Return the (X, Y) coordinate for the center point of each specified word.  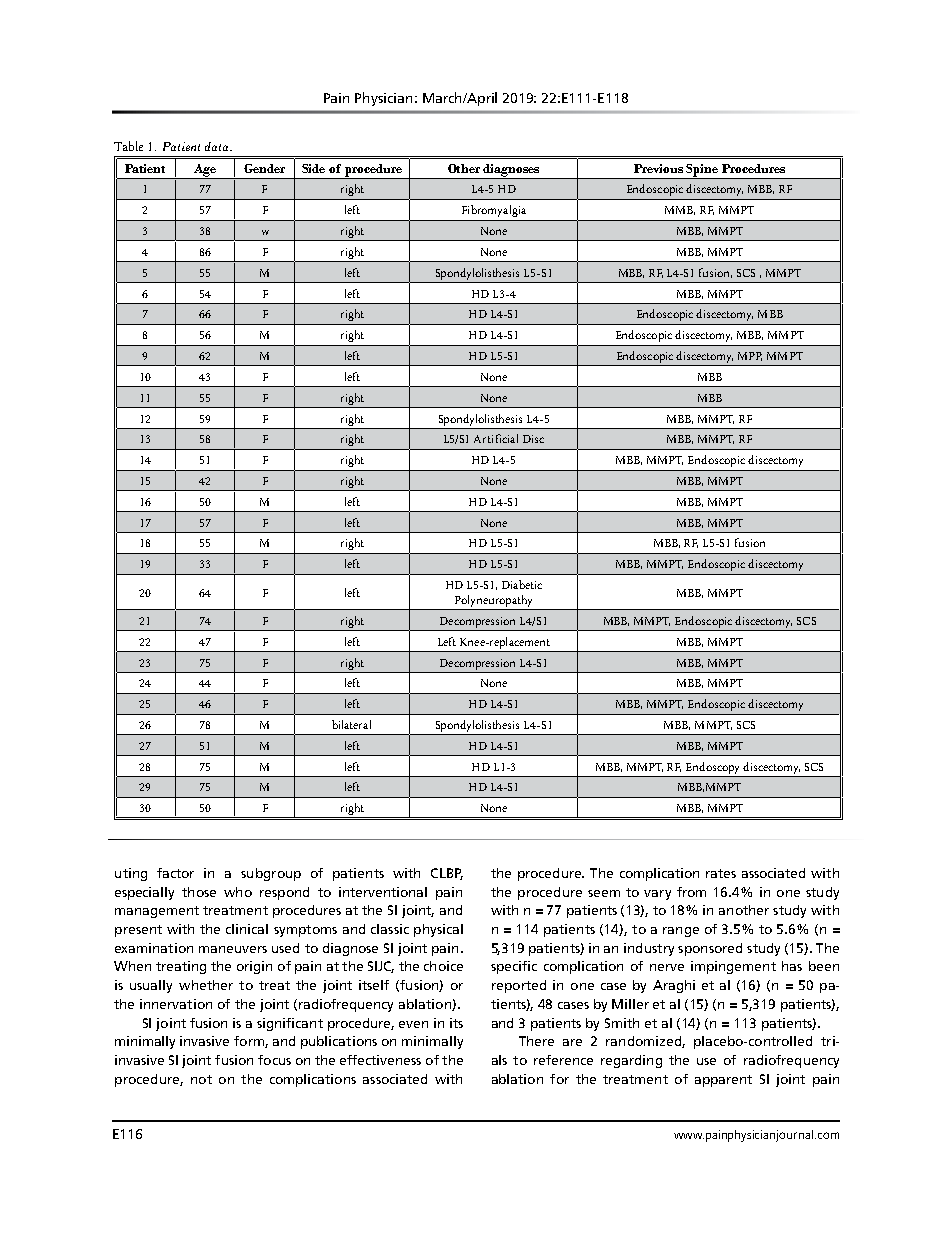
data (218, 146)
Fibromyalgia (494, 211)
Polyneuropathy (494, 602)
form (250, 1042)
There (536, 1041)
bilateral (351, 724)
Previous (658, 168)
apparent (723, 1081)
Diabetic (522, 584)
